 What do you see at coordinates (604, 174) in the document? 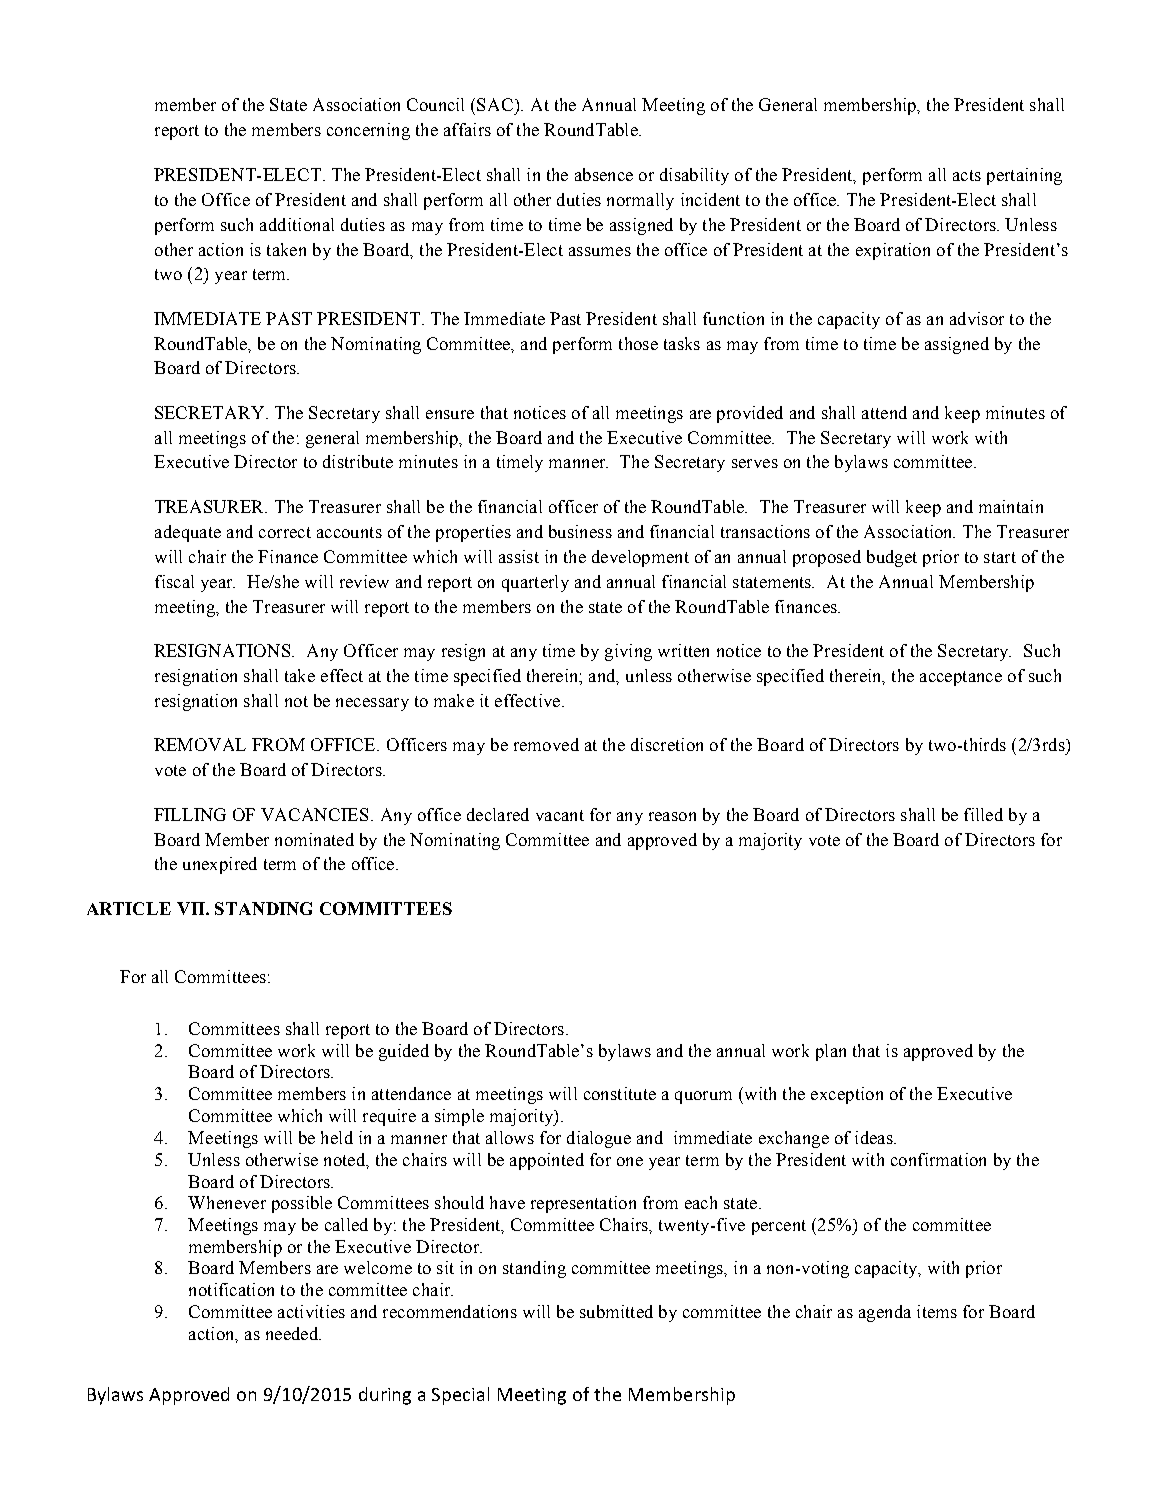
I see `absence` at bounding box center [604, 174].
